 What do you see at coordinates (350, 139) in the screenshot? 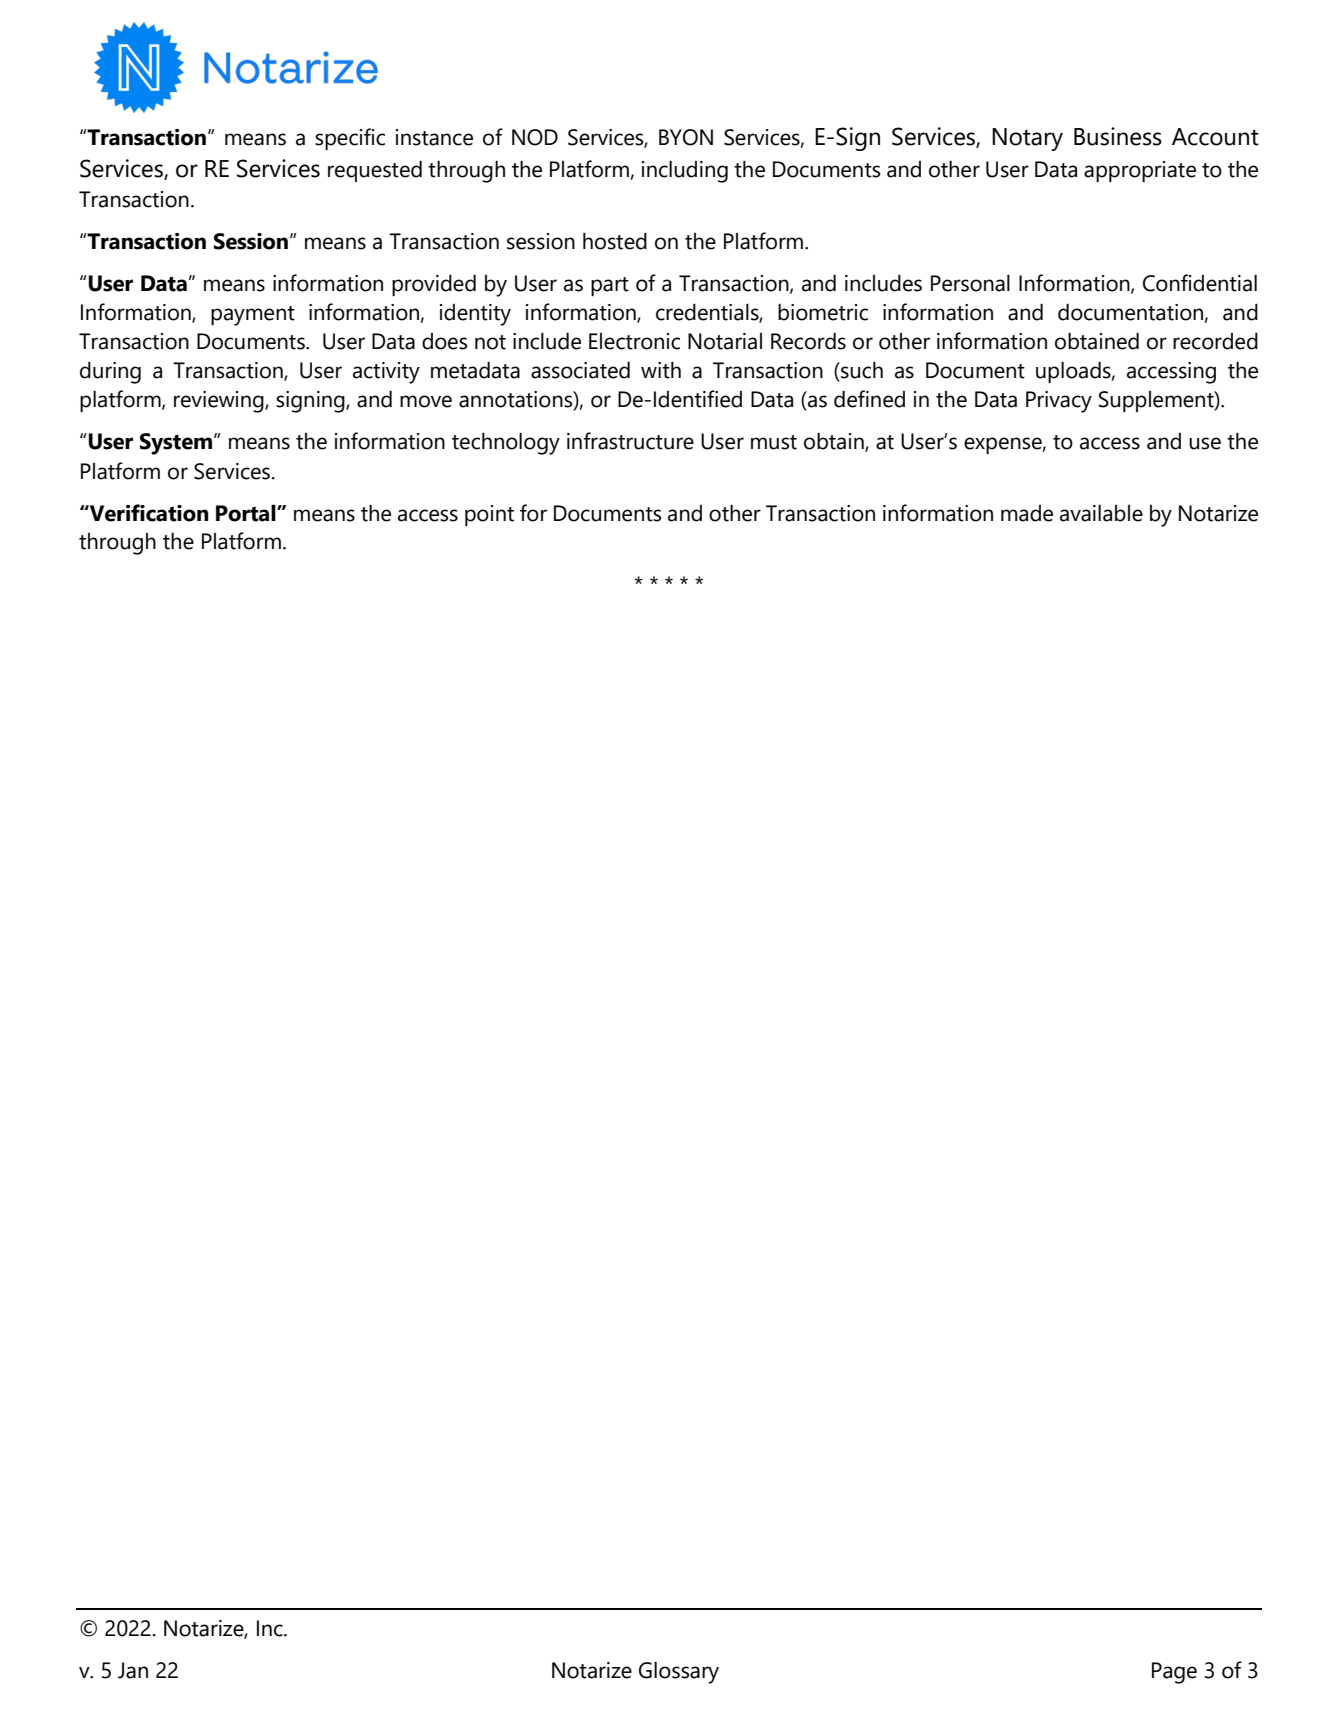
I see `specific` at bounding box center [350, 139].
